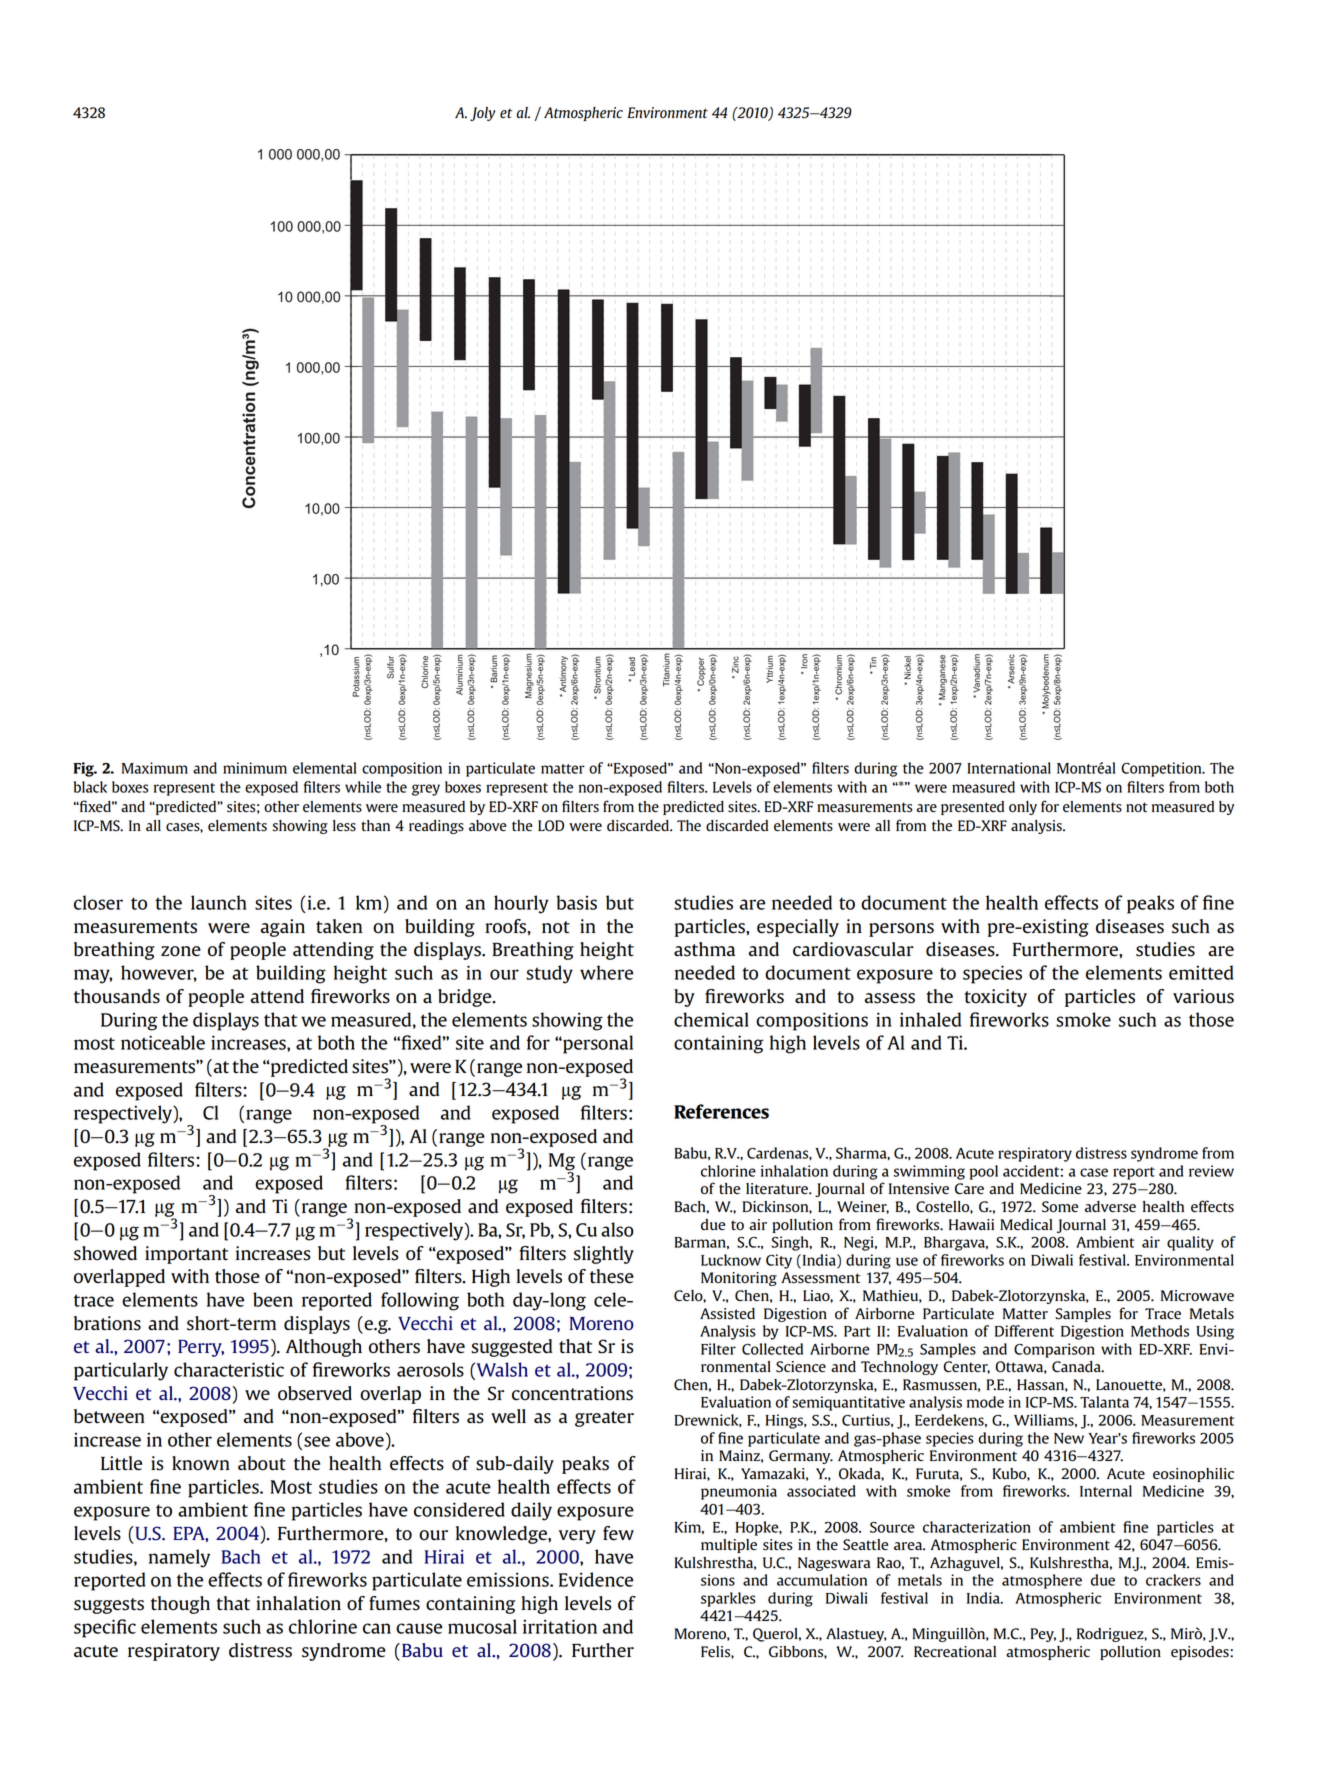 The image size is (1329, 1772). Describe the element at coordinates (617, 1229) in the document. I see `also` at that location.
